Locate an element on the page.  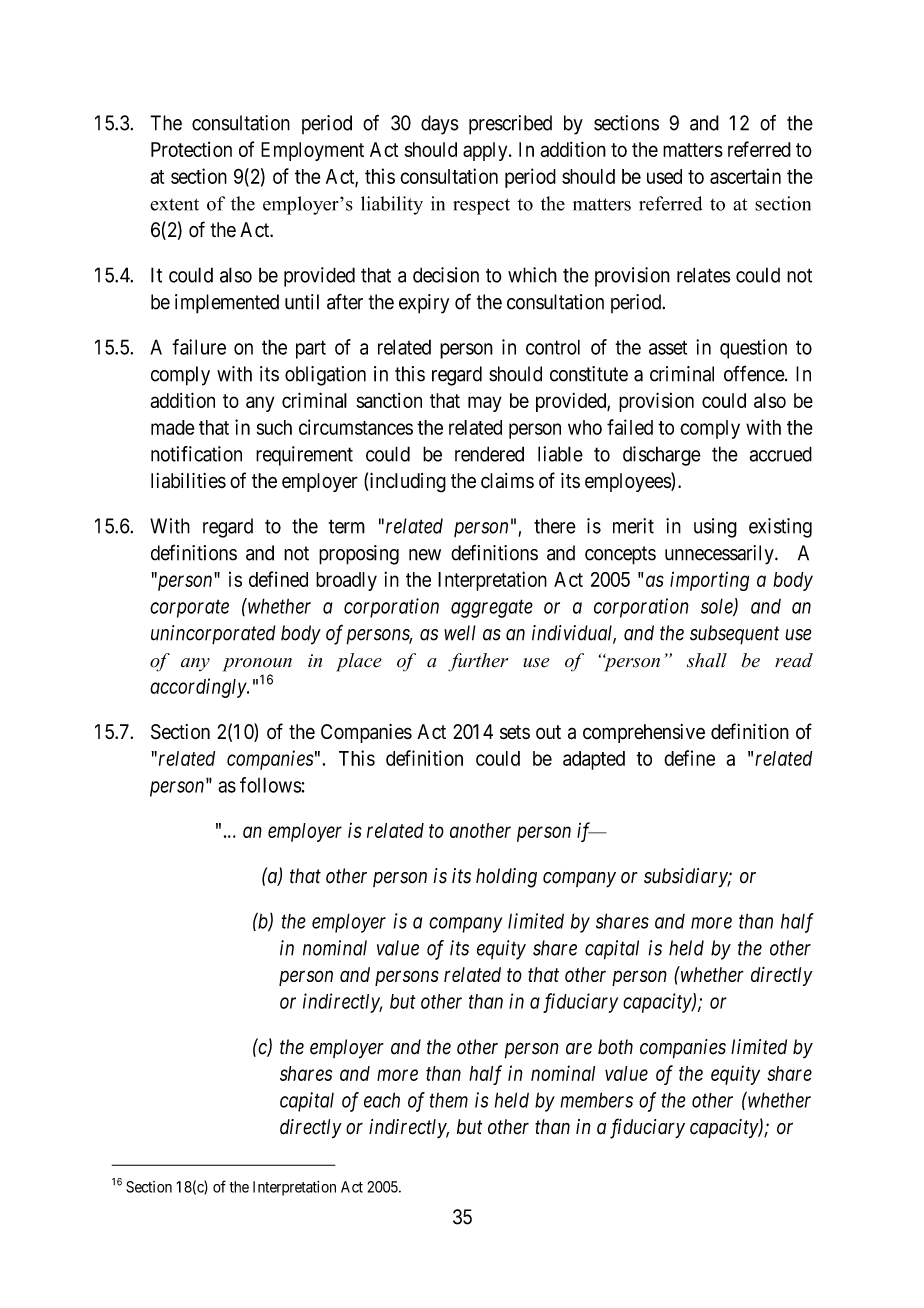
both is located at coordinates (615, 1047).
